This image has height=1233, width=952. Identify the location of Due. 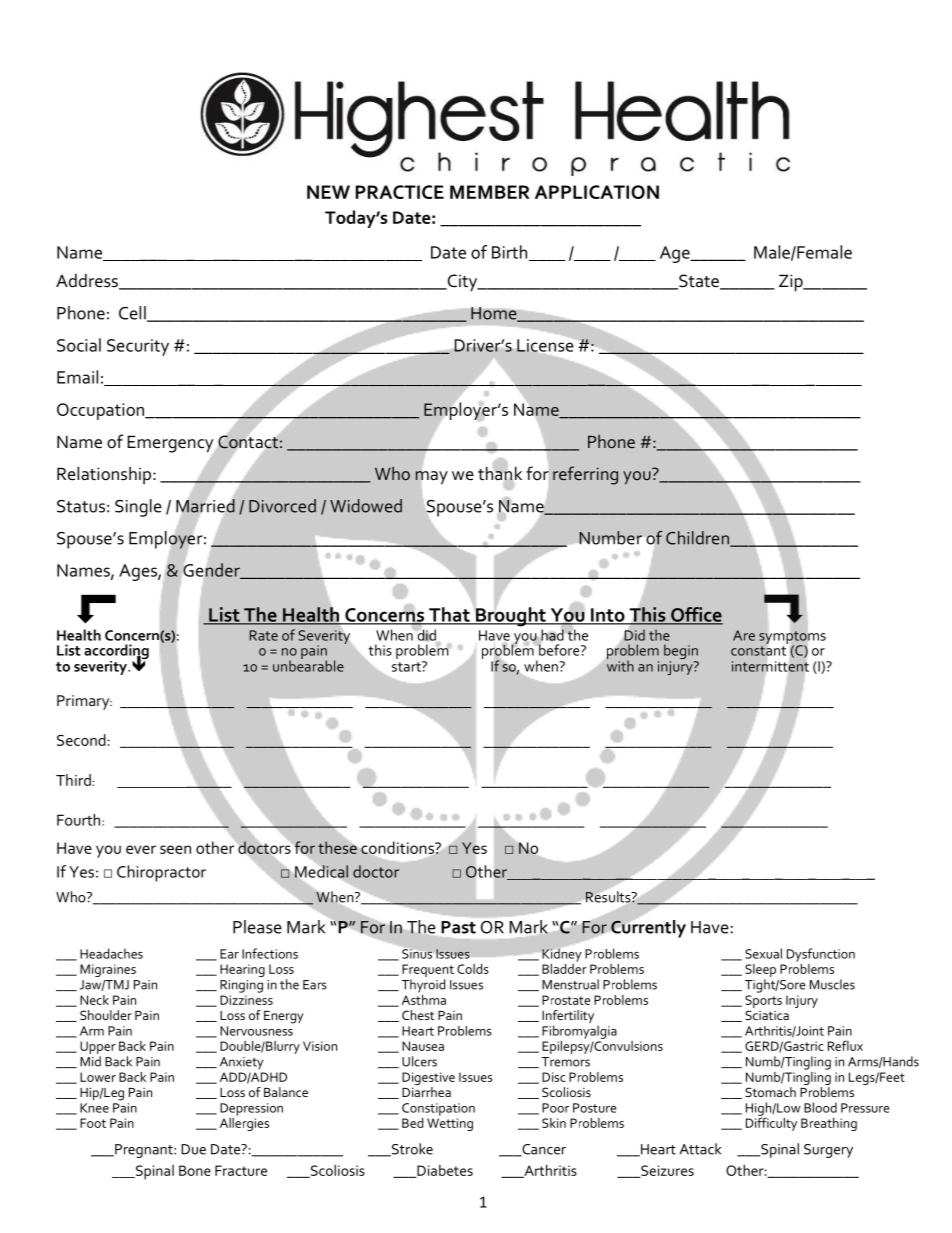
(193, 1149).
